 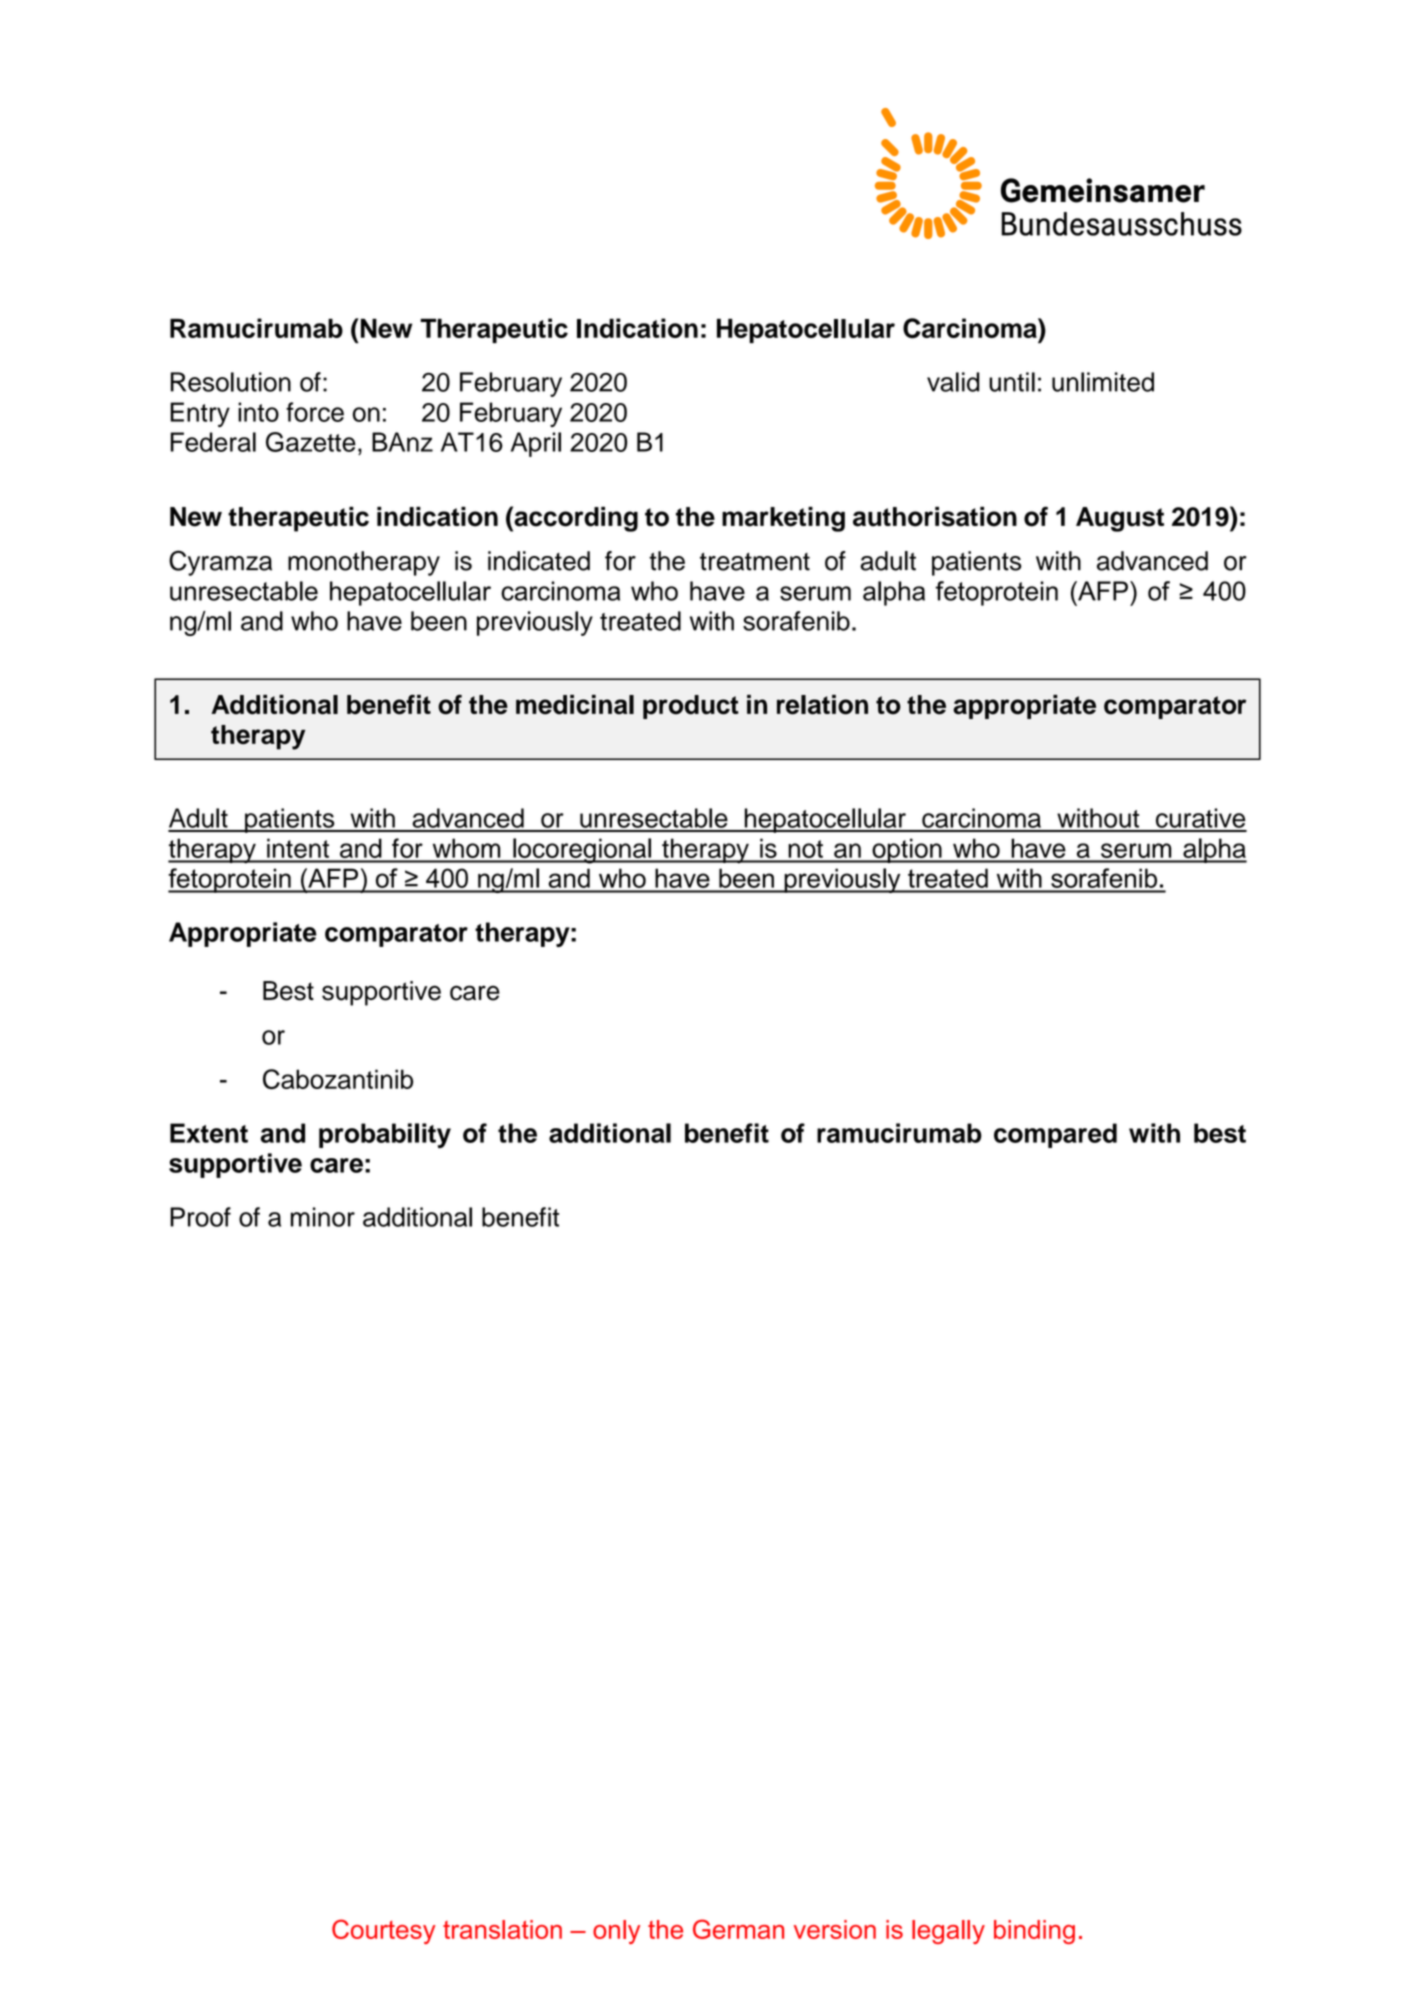 I want to click on compared, so click(x=1055, y=1135).
